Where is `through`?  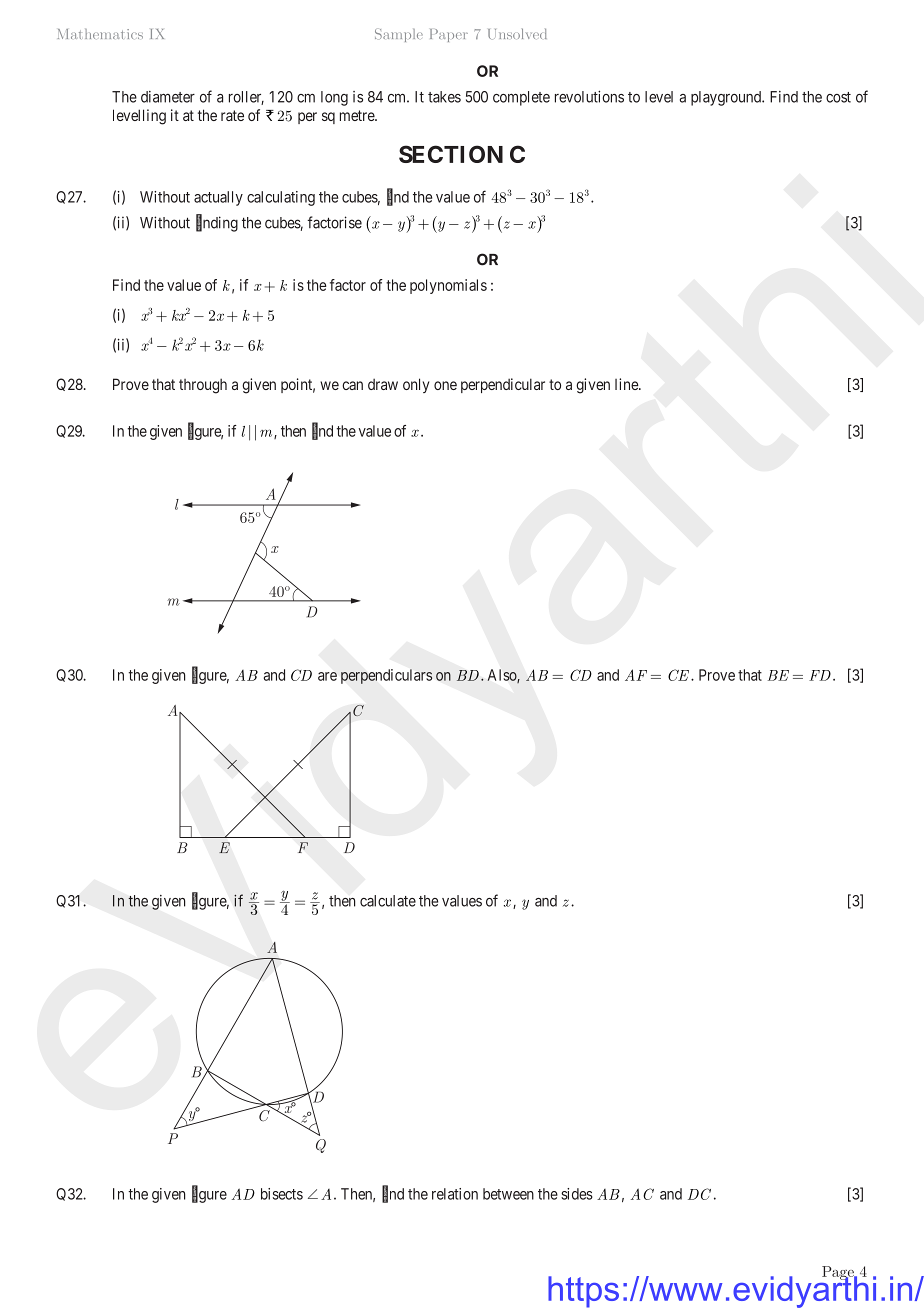
through is located at coordinates (203, 386).
